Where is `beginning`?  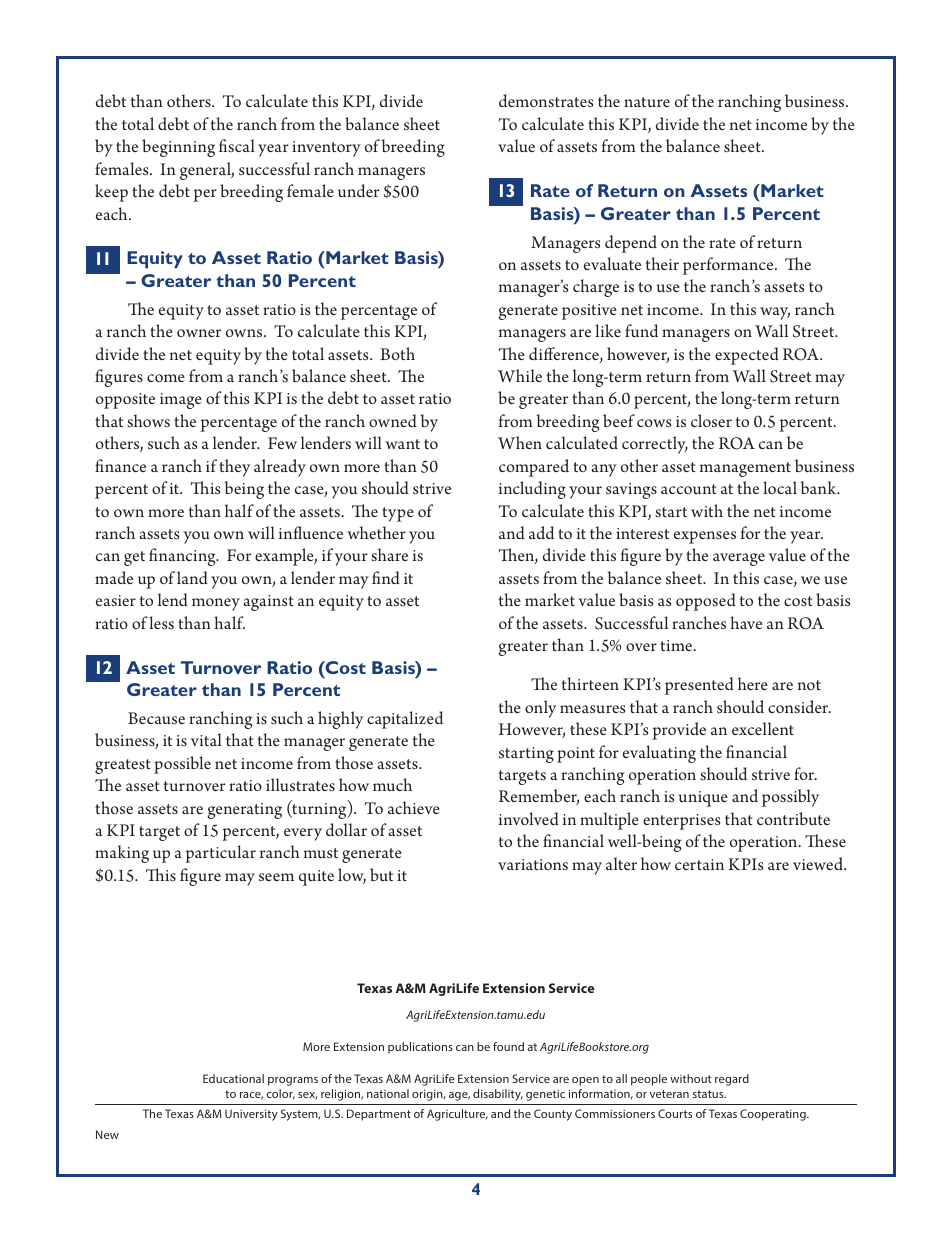 beginning is located at coordinates (178, 148).
